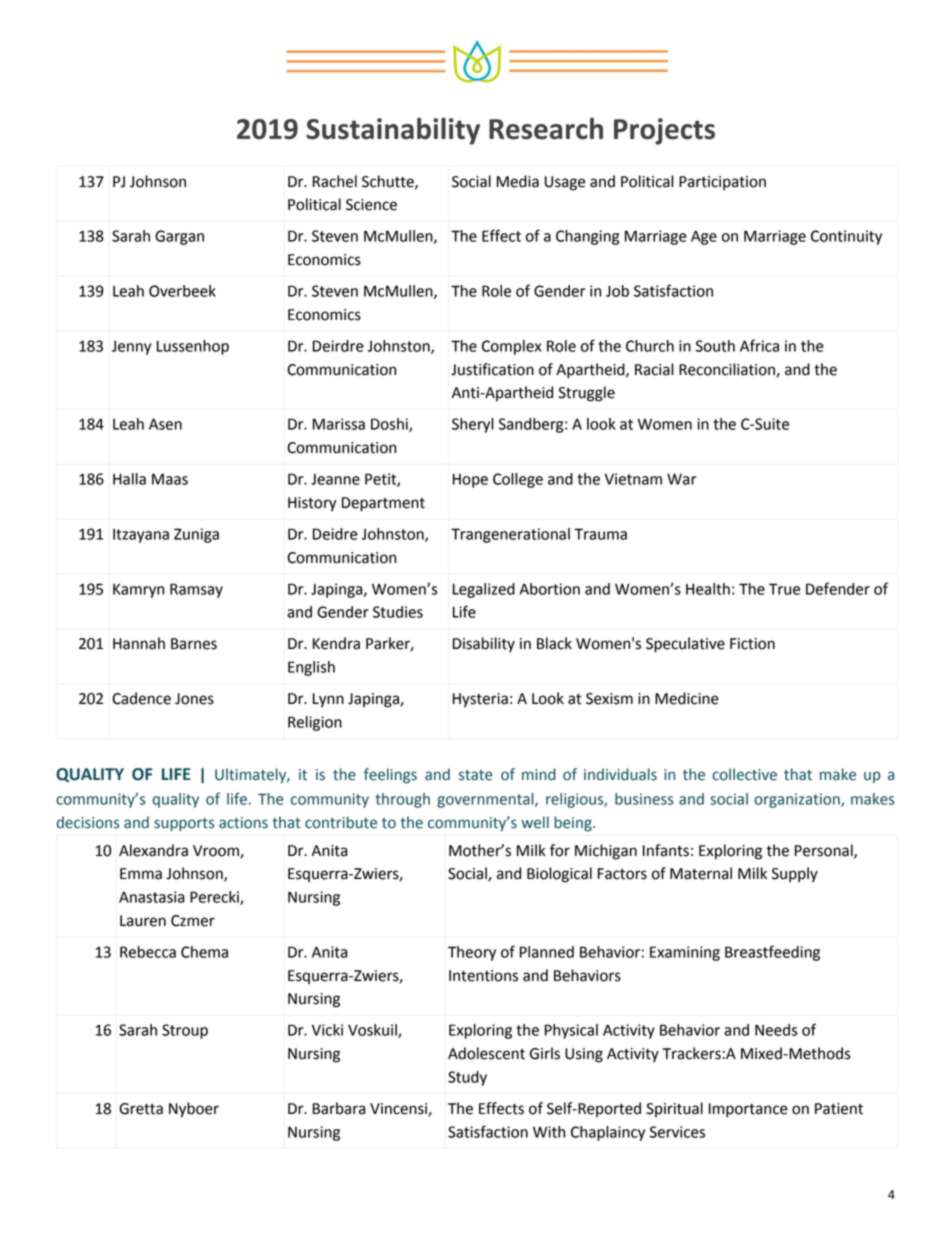 This page has width=952, height=1233. What do you see at coordinates (784, 589) in the page?
I see `True` at bounding box center [784, 589].
